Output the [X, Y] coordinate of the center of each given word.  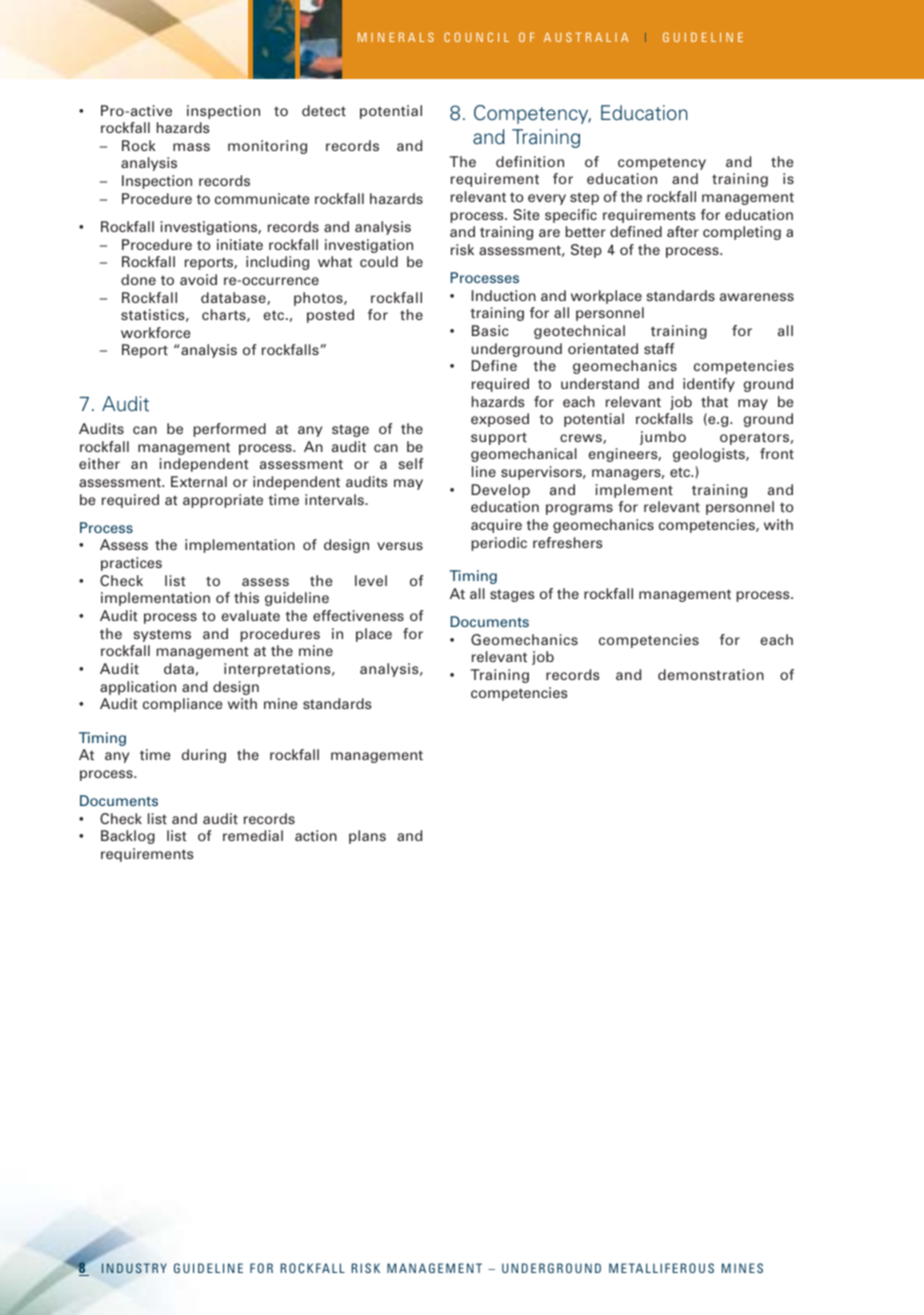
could [379, 261]
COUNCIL [476, 37]
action [316, 835]
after [683, 231]
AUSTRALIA [586, 37]
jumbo [663, 438]
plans [367, 837]
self [411, 463]
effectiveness [358, 615]
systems [162, 635]
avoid [198, 279]
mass [191, 147]
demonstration [711, 674]
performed [229, 430]
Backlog [128, 837]
